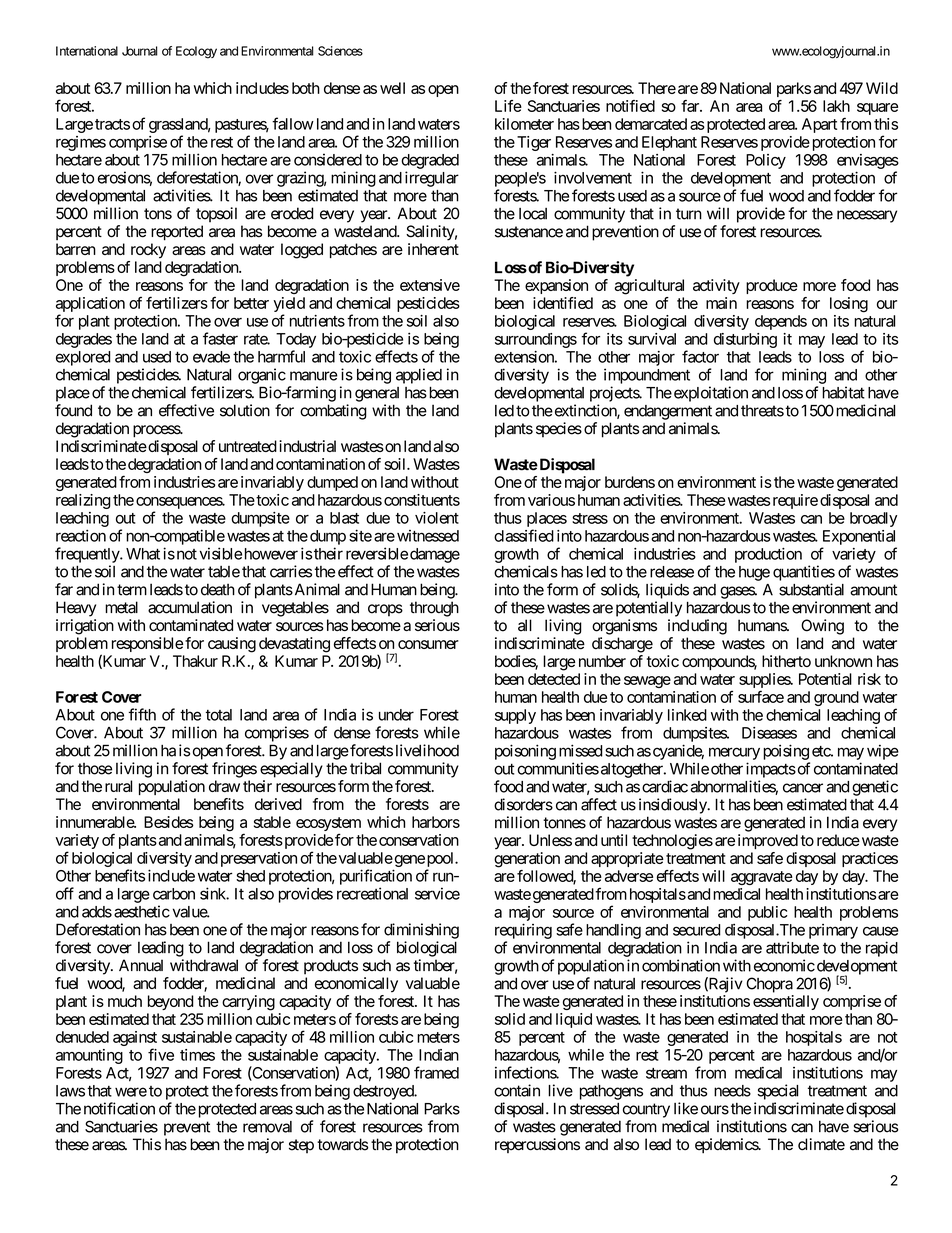 This image has height=1233, width=952. Describe the element at coordinates (836, 106) in the image. I see `lakh` at that location.
